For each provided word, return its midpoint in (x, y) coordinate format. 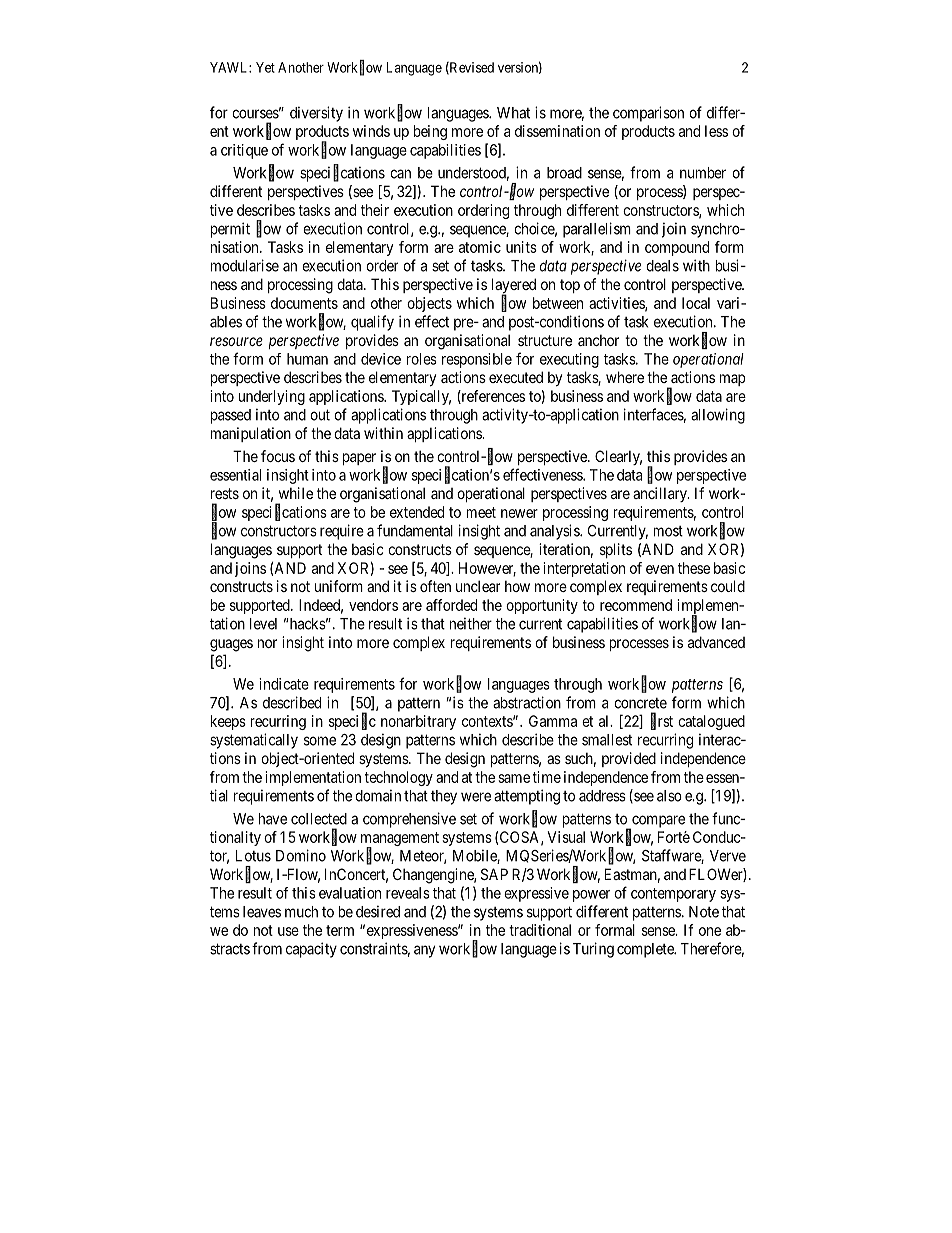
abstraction (527, 702)
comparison (648, 114)
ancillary (661, 494)
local (696, 303)
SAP (494, 874)
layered (514, 287)
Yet (265, 67)
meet (481, 512)
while (296, 493)
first (662, 721)
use (288, 931)
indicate (284, 684)
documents (304, 303)
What (513, 113)
